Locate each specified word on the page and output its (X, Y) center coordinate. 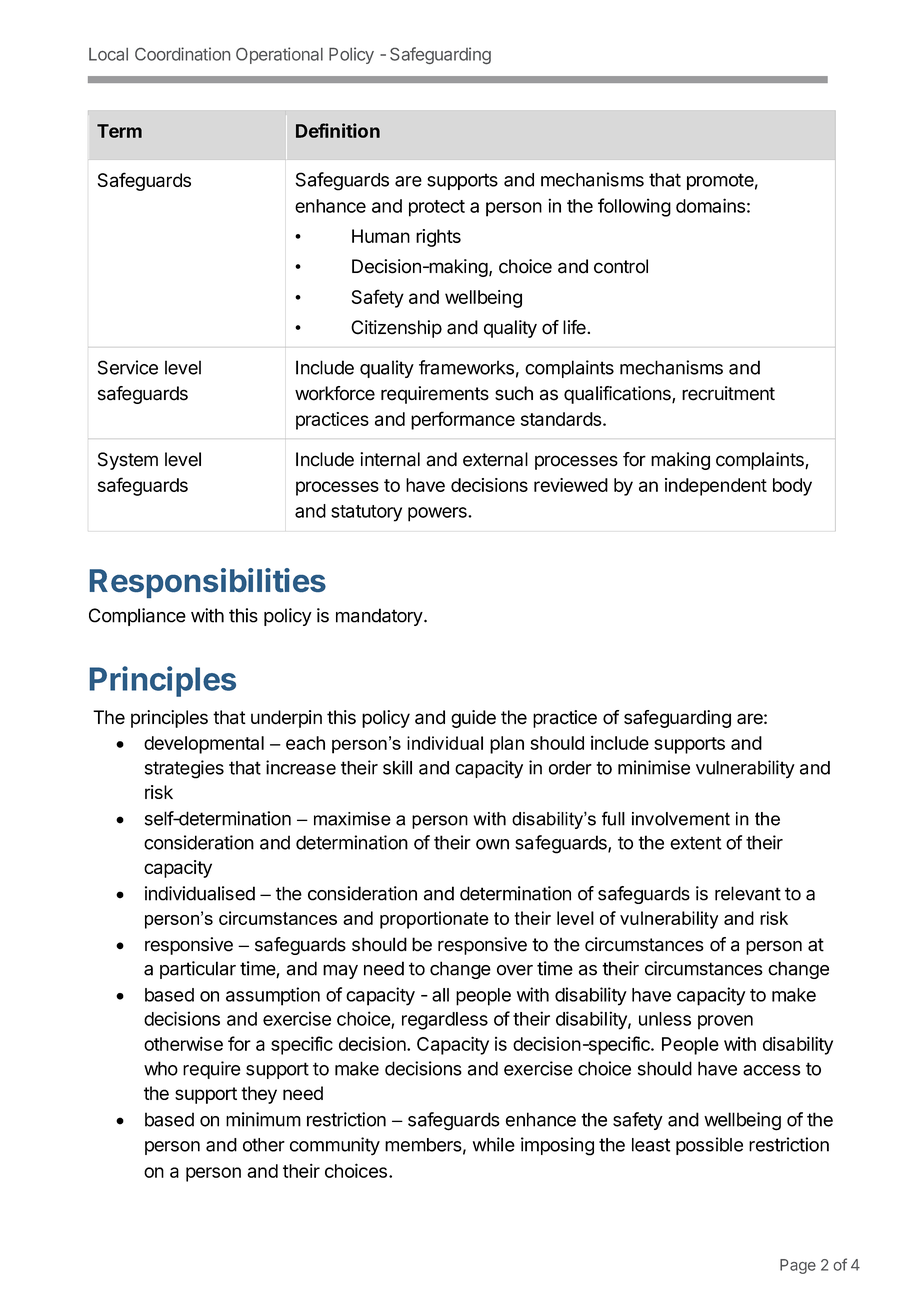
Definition (338, 130)
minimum (263, 1119)
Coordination (182, 54)
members (423, 1145)
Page (798, 1266)
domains (710, 205)
